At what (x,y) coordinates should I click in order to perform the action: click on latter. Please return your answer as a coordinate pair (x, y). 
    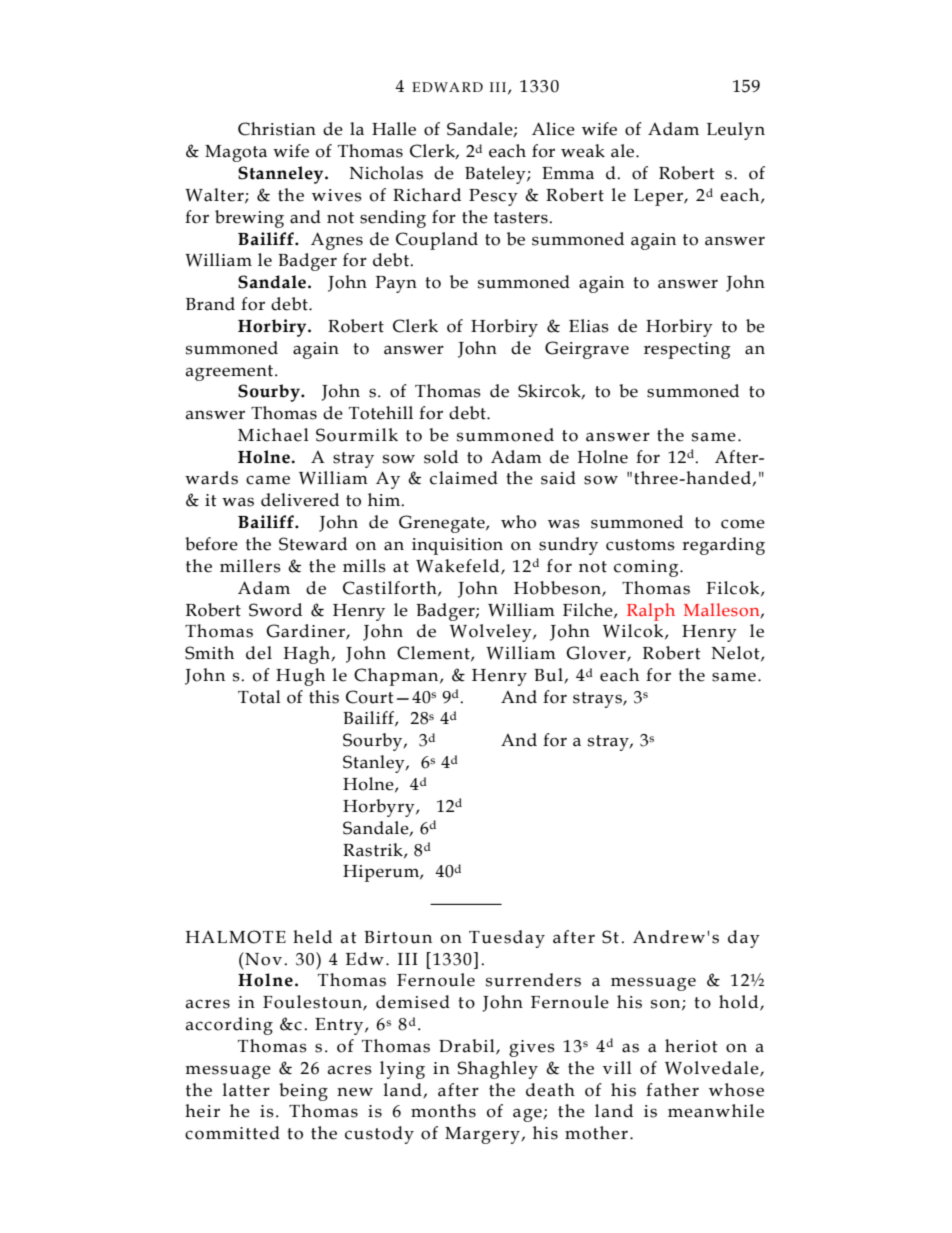
    Looking at the image, I should click on (246, 1090).
